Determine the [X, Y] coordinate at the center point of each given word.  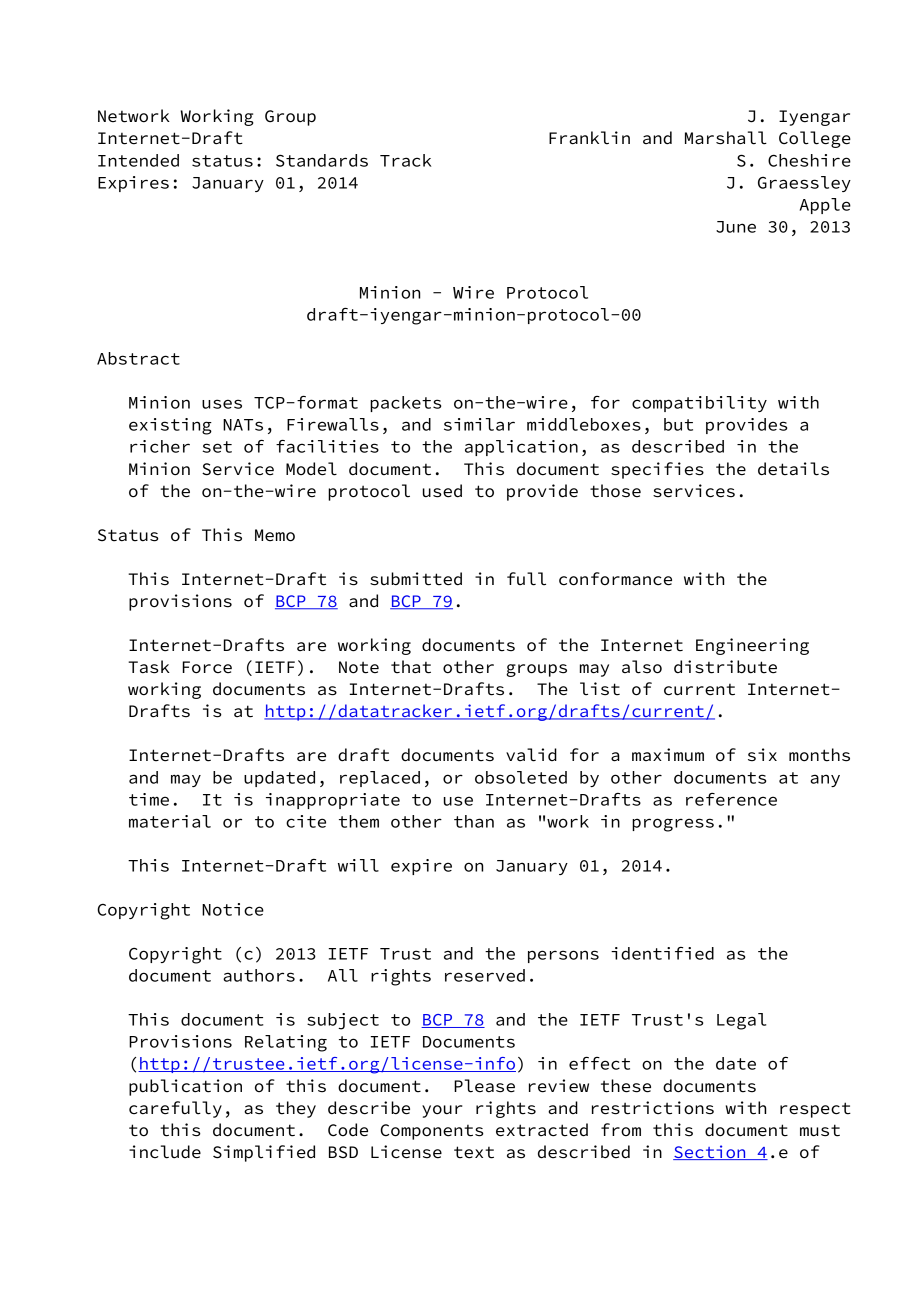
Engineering [752, 646]
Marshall [726, 138]
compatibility [699, 404]
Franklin [589, 138]
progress [673, 825]
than [474, 821]
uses [222, 404]
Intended [138, 160]
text [474, 1152]
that [411, 667]
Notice [233, 909]
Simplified [264, 1153]
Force [207, 667]
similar [479, 424]
